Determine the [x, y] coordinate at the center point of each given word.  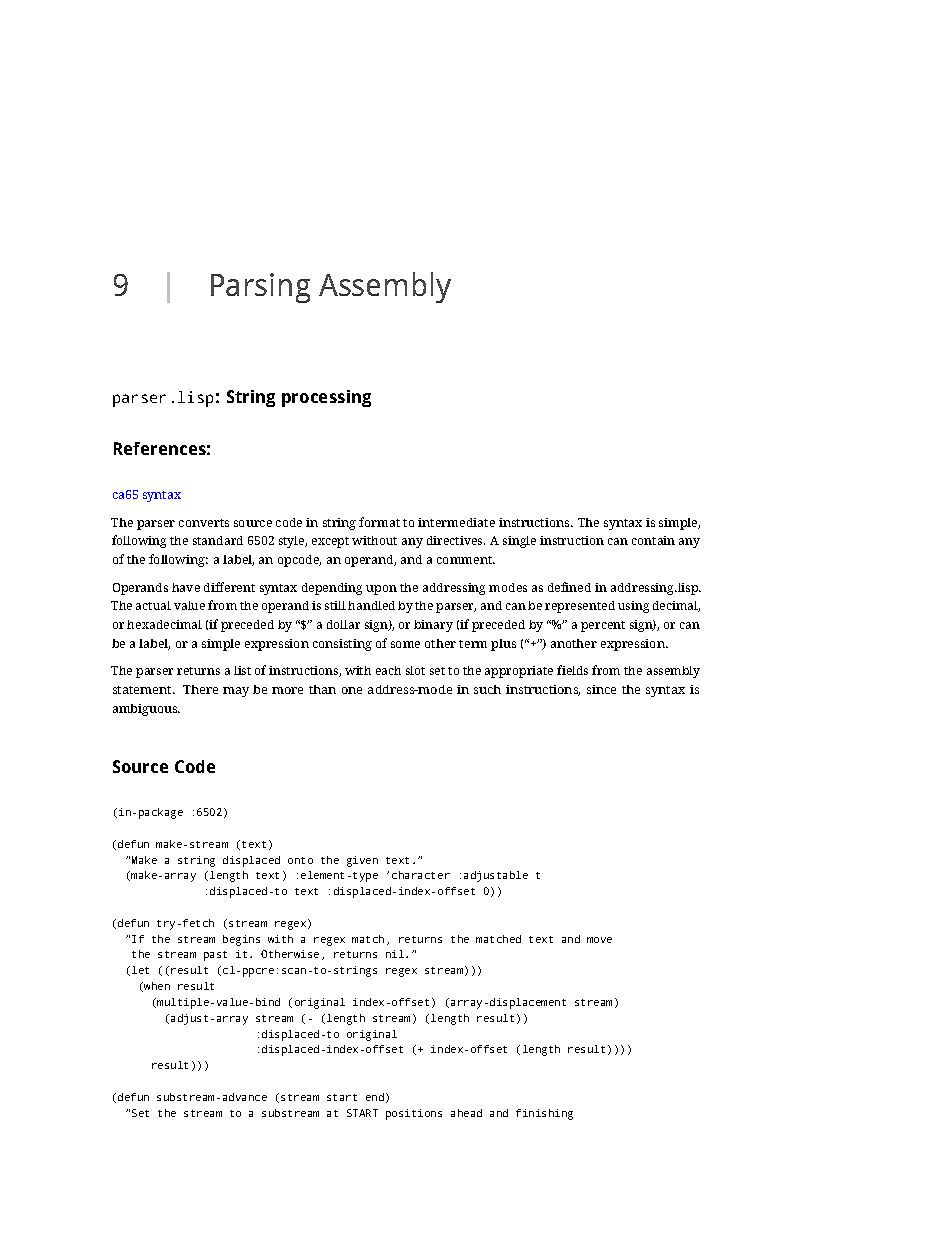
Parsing [260, 288]
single [519, 542]
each [388, 670]
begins [241, 940]
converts [204, 523]
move [599, 940]
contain [653, 540]
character [421, 875]
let [140, 970]
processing [326, 398]
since [601, 689]
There [200, 689]
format [379, 522]
